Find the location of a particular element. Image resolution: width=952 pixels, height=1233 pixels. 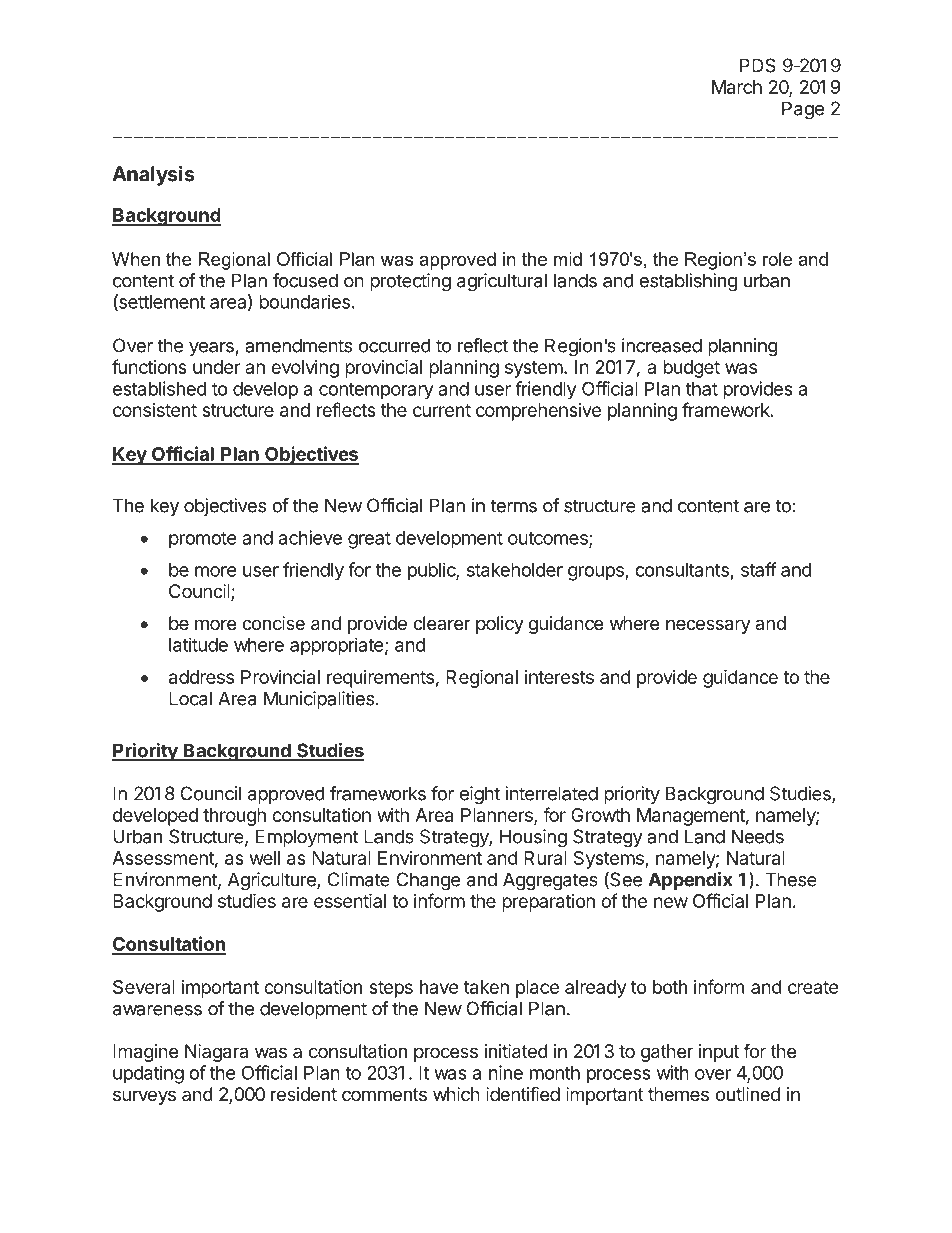

March is located at coordinates (737, 87).
